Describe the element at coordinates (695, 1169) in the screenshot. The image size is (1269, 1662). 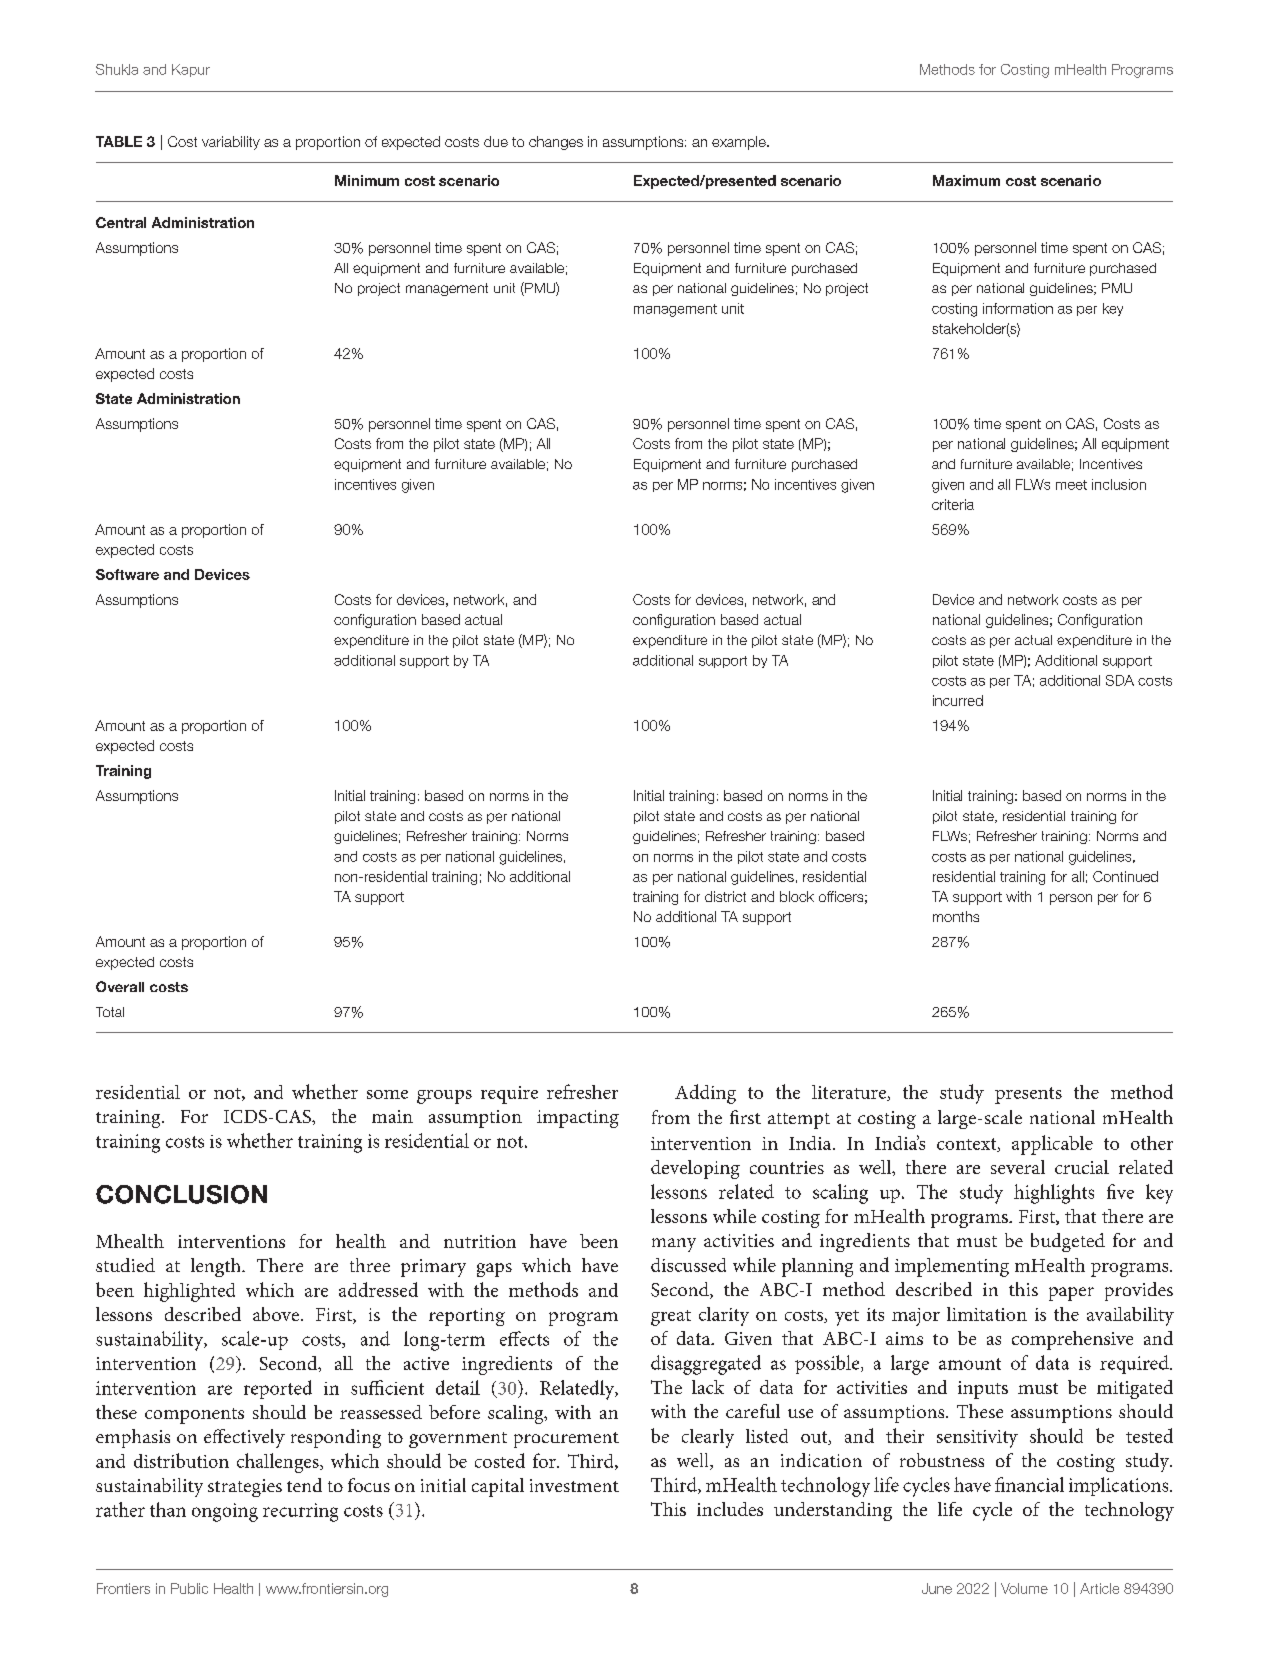
I see `developing` at that location.
